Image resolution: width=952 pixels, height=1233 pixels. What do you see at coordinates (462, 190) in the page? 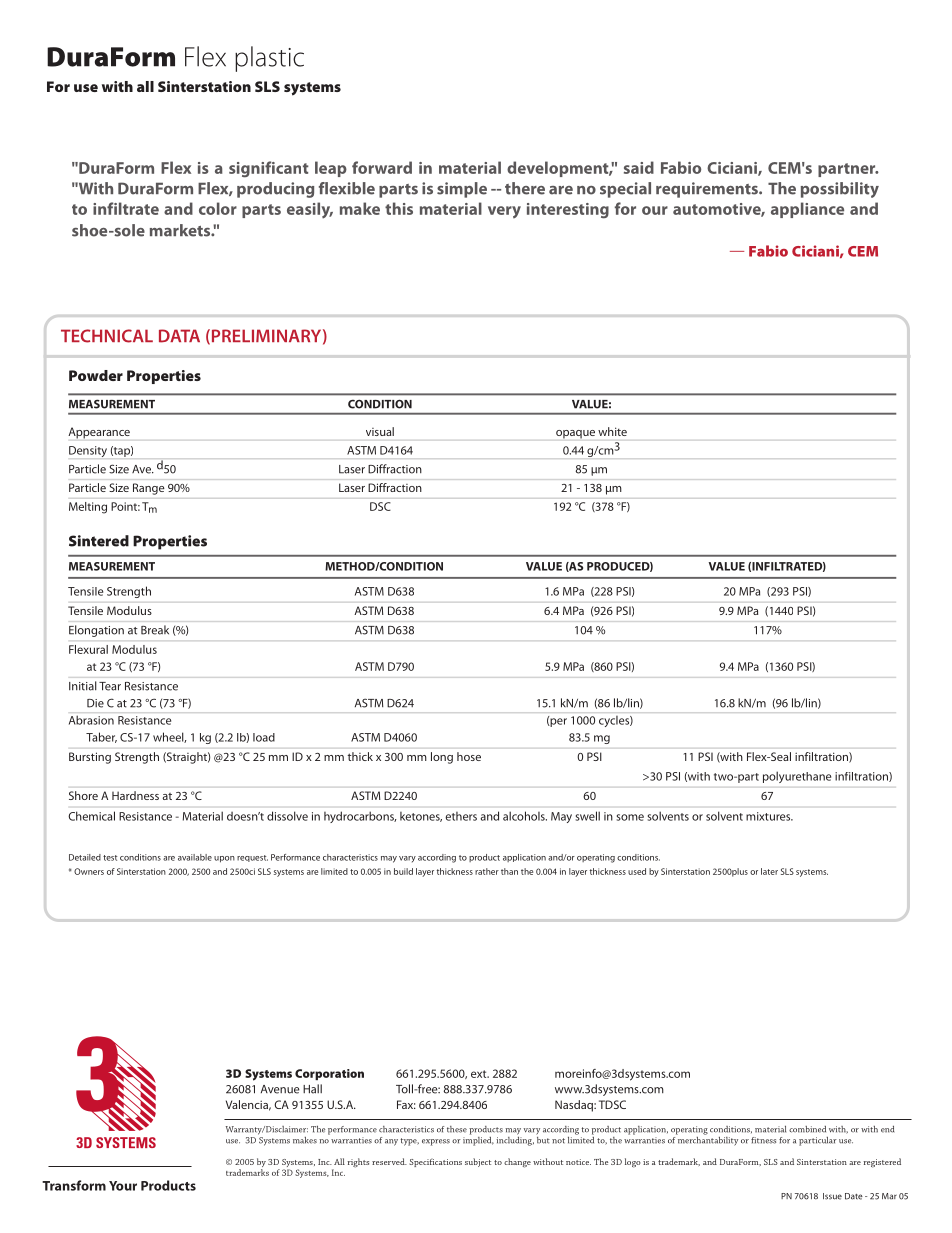
I see `simple` at bounding box center [462, 190].
